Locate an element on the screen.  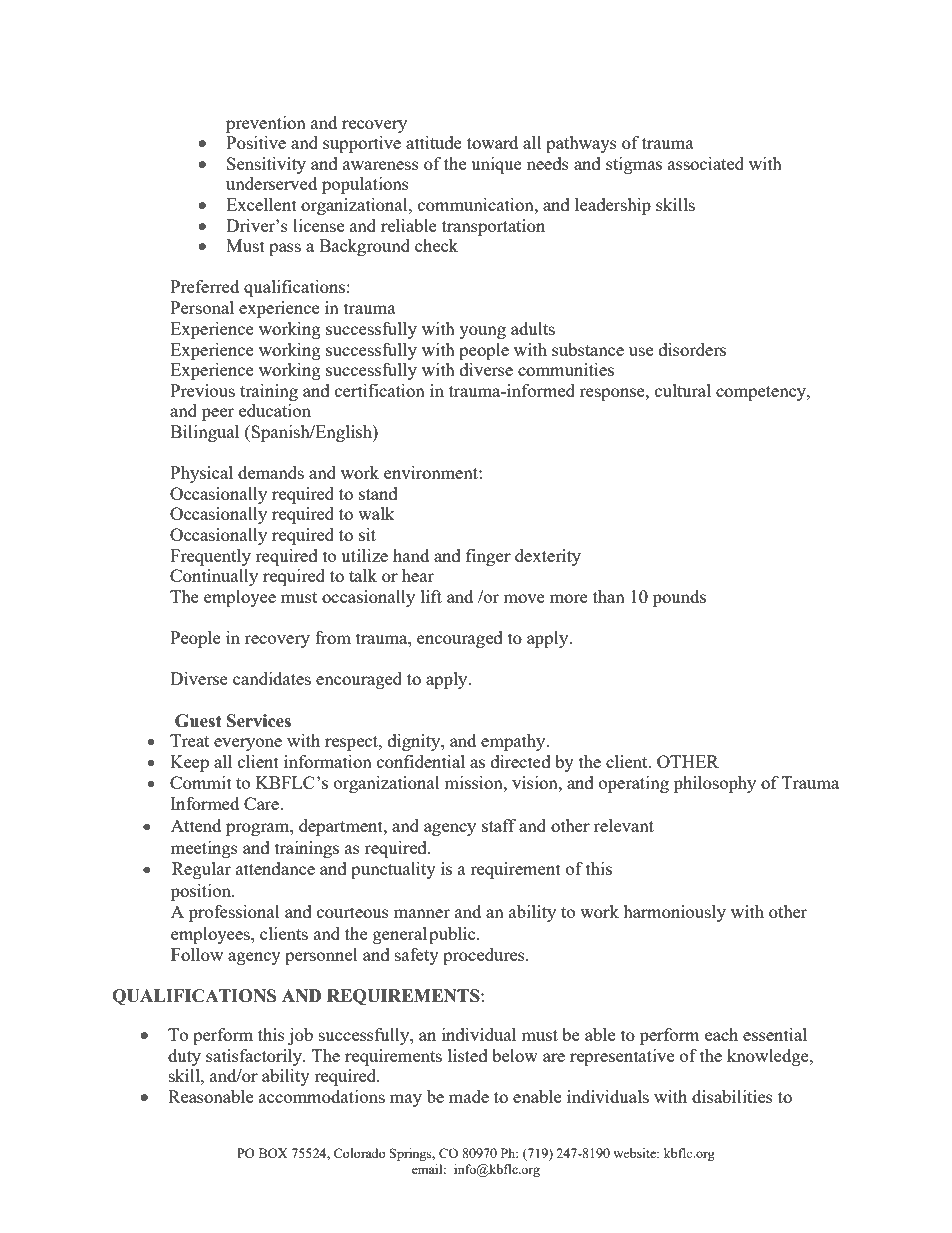
associated is located at coordinates (706, 163).
